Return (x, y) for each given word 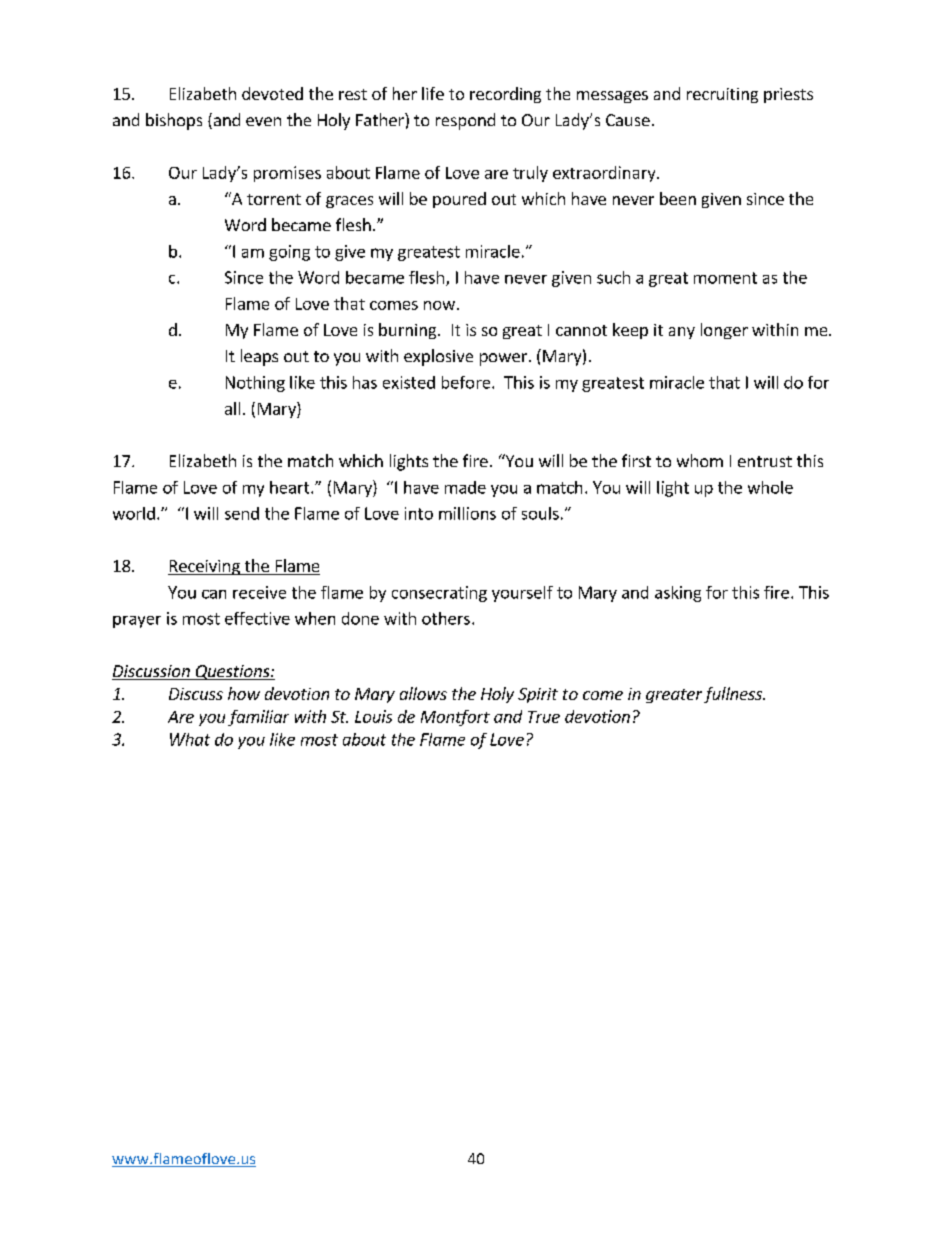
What (190, 739)
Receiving (205, 567)
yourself (522, 594)
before (467, 382)
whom (700, 460)
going (289, 253)
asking (678, 594)
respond (465, 121)
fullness (734, 695)
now (439, 305)
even (263, 121)
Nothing (255, 384)
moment (725, 278)
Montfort (455, 718)
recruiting (722, 95)
